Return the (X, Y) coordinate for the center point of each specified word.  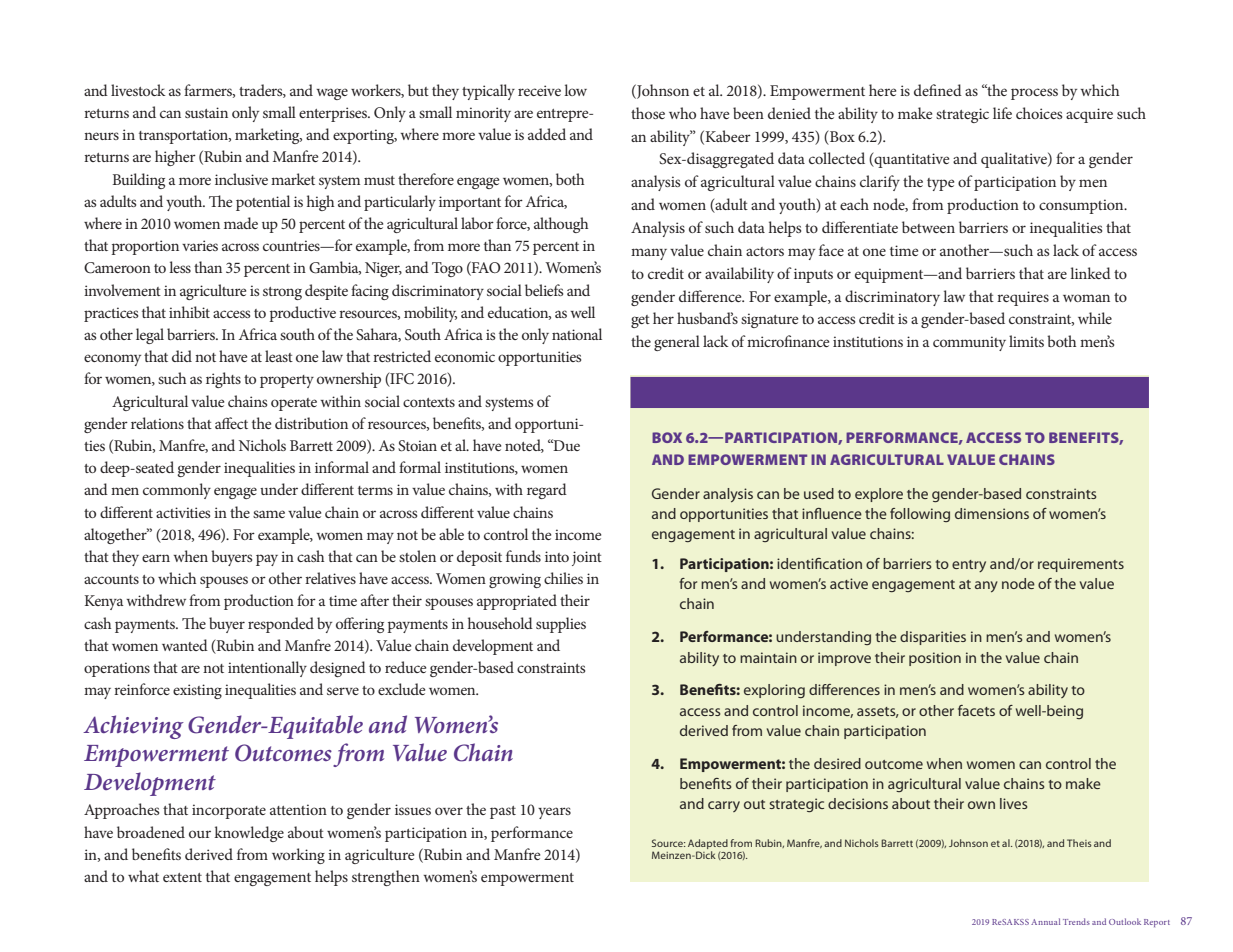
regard (547, 491)
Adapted (708, 845)
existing (197, 691)
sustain (206, 112)
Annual (1045, 921)
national (577, 334)
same (269, 514)
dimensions (992, 513)
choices (1039, 113)
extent (182, 877)
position (935, 659)
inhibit (189, 312)
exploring (774, 691)
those (648, 113)
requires (1023, 298)
